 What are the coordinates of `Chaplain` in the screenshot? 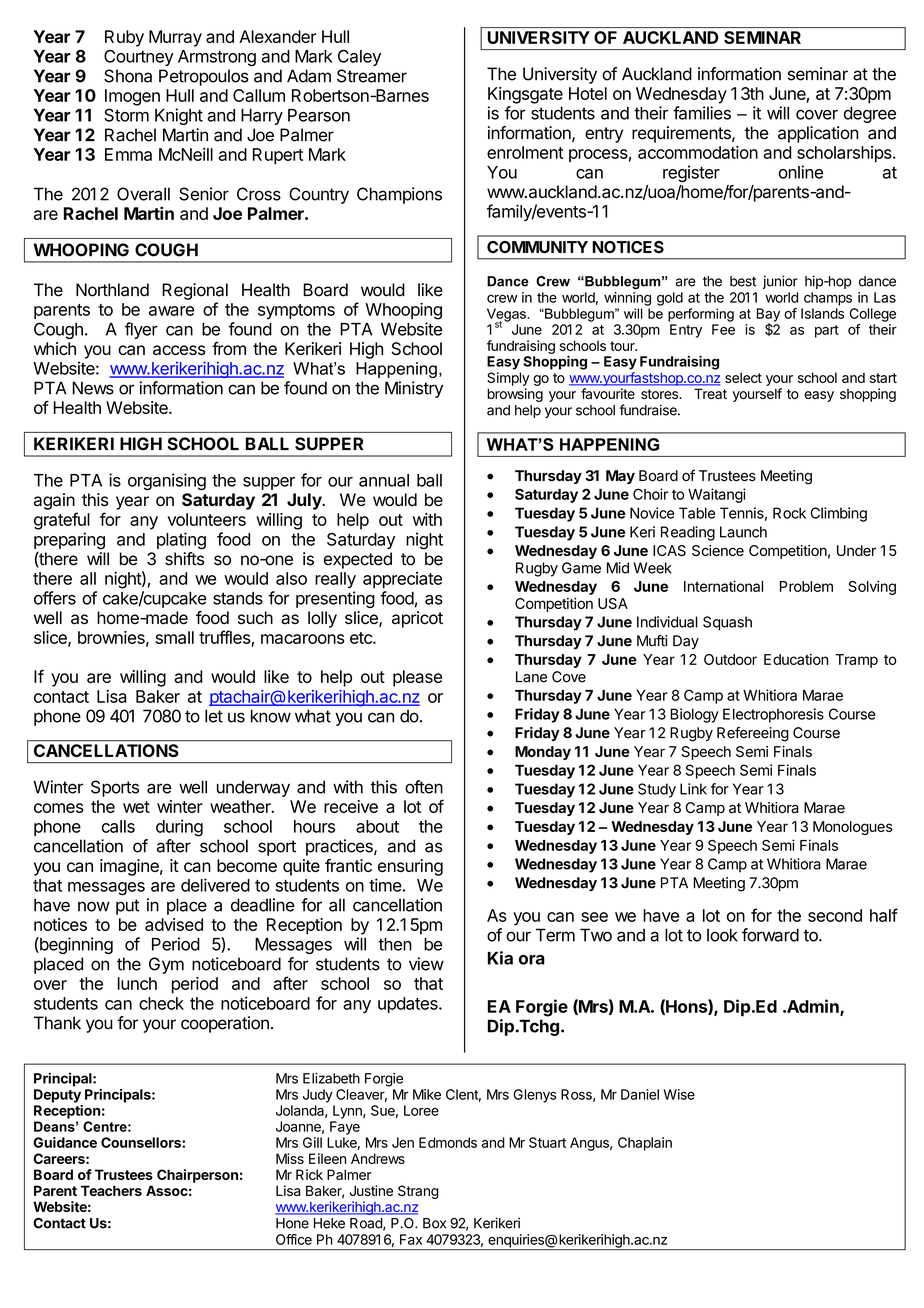 It's located at (645, 1144).
